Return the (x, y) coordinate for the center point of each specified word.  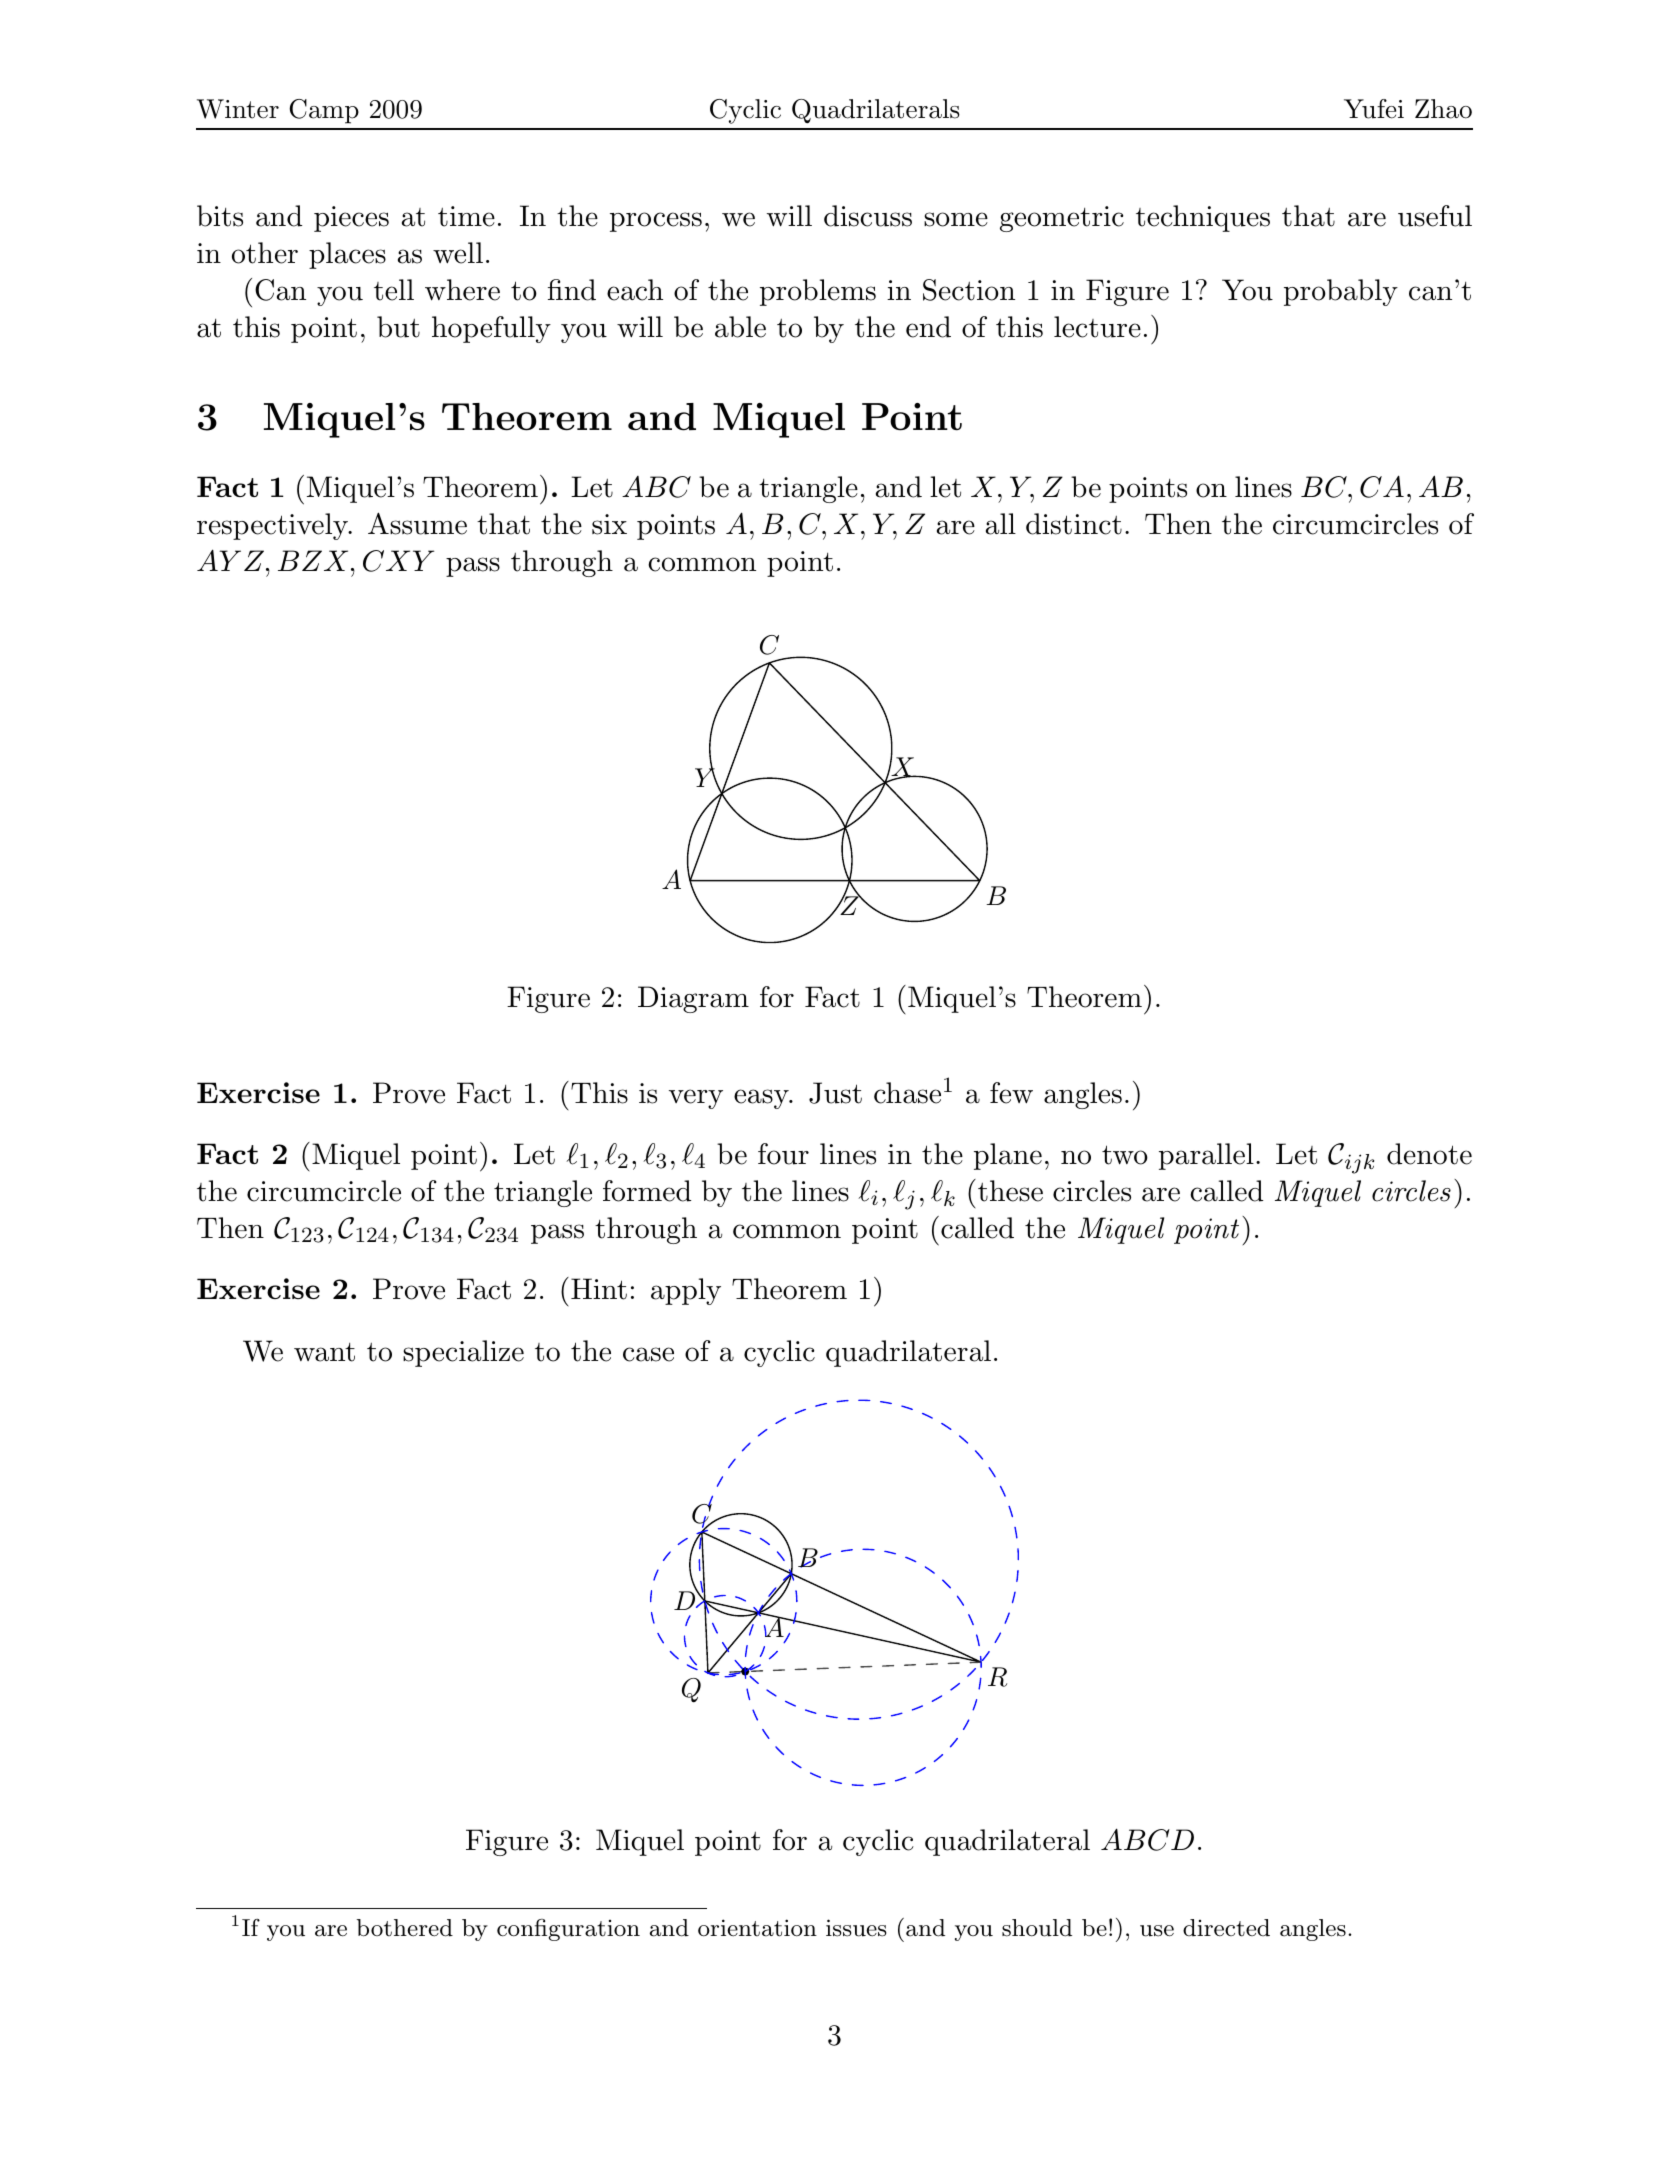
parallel (1206, 1156)
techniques (1203, 218)
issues (856, 1928)
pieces (351, 219)
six (609, 524)
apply (686, 1291)
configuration (568, 1930)
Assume (417, 523)
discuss (868, 216)
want (324, 1352)
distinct (1074, 524)
